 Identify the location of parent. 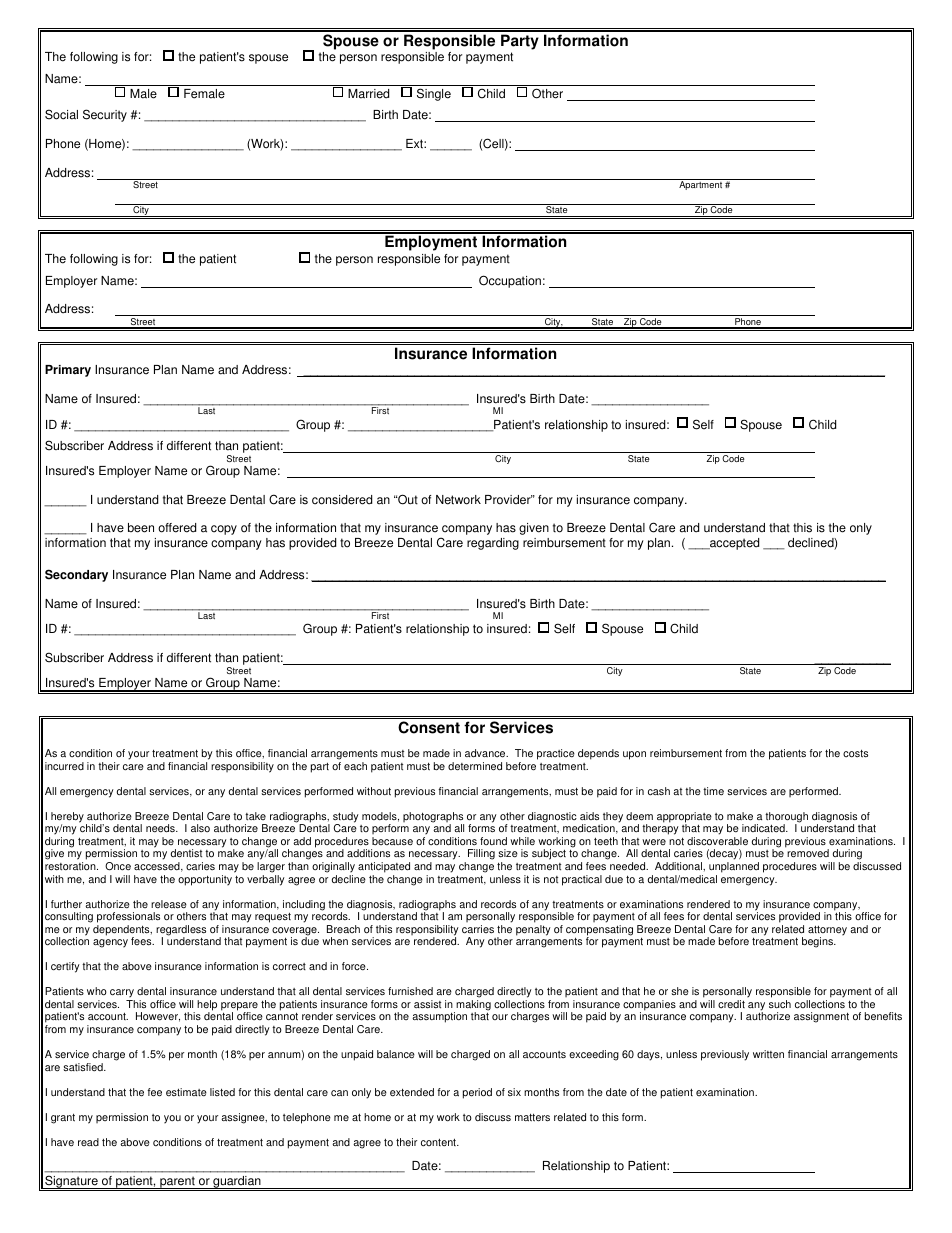
(177, 1183).
